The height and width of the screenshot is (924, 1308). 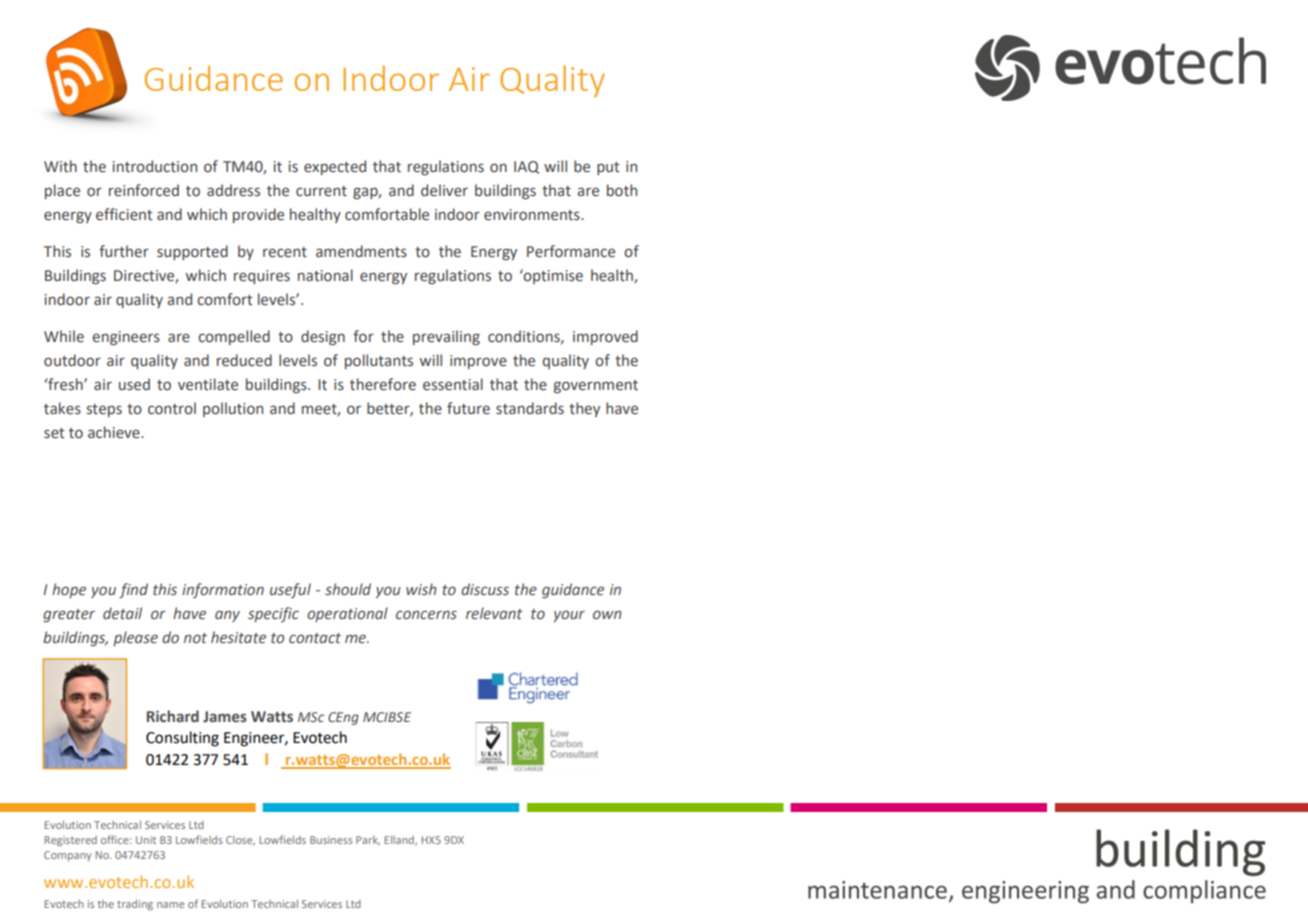 I want to click on reinforced, so click(x=144, y=190).
